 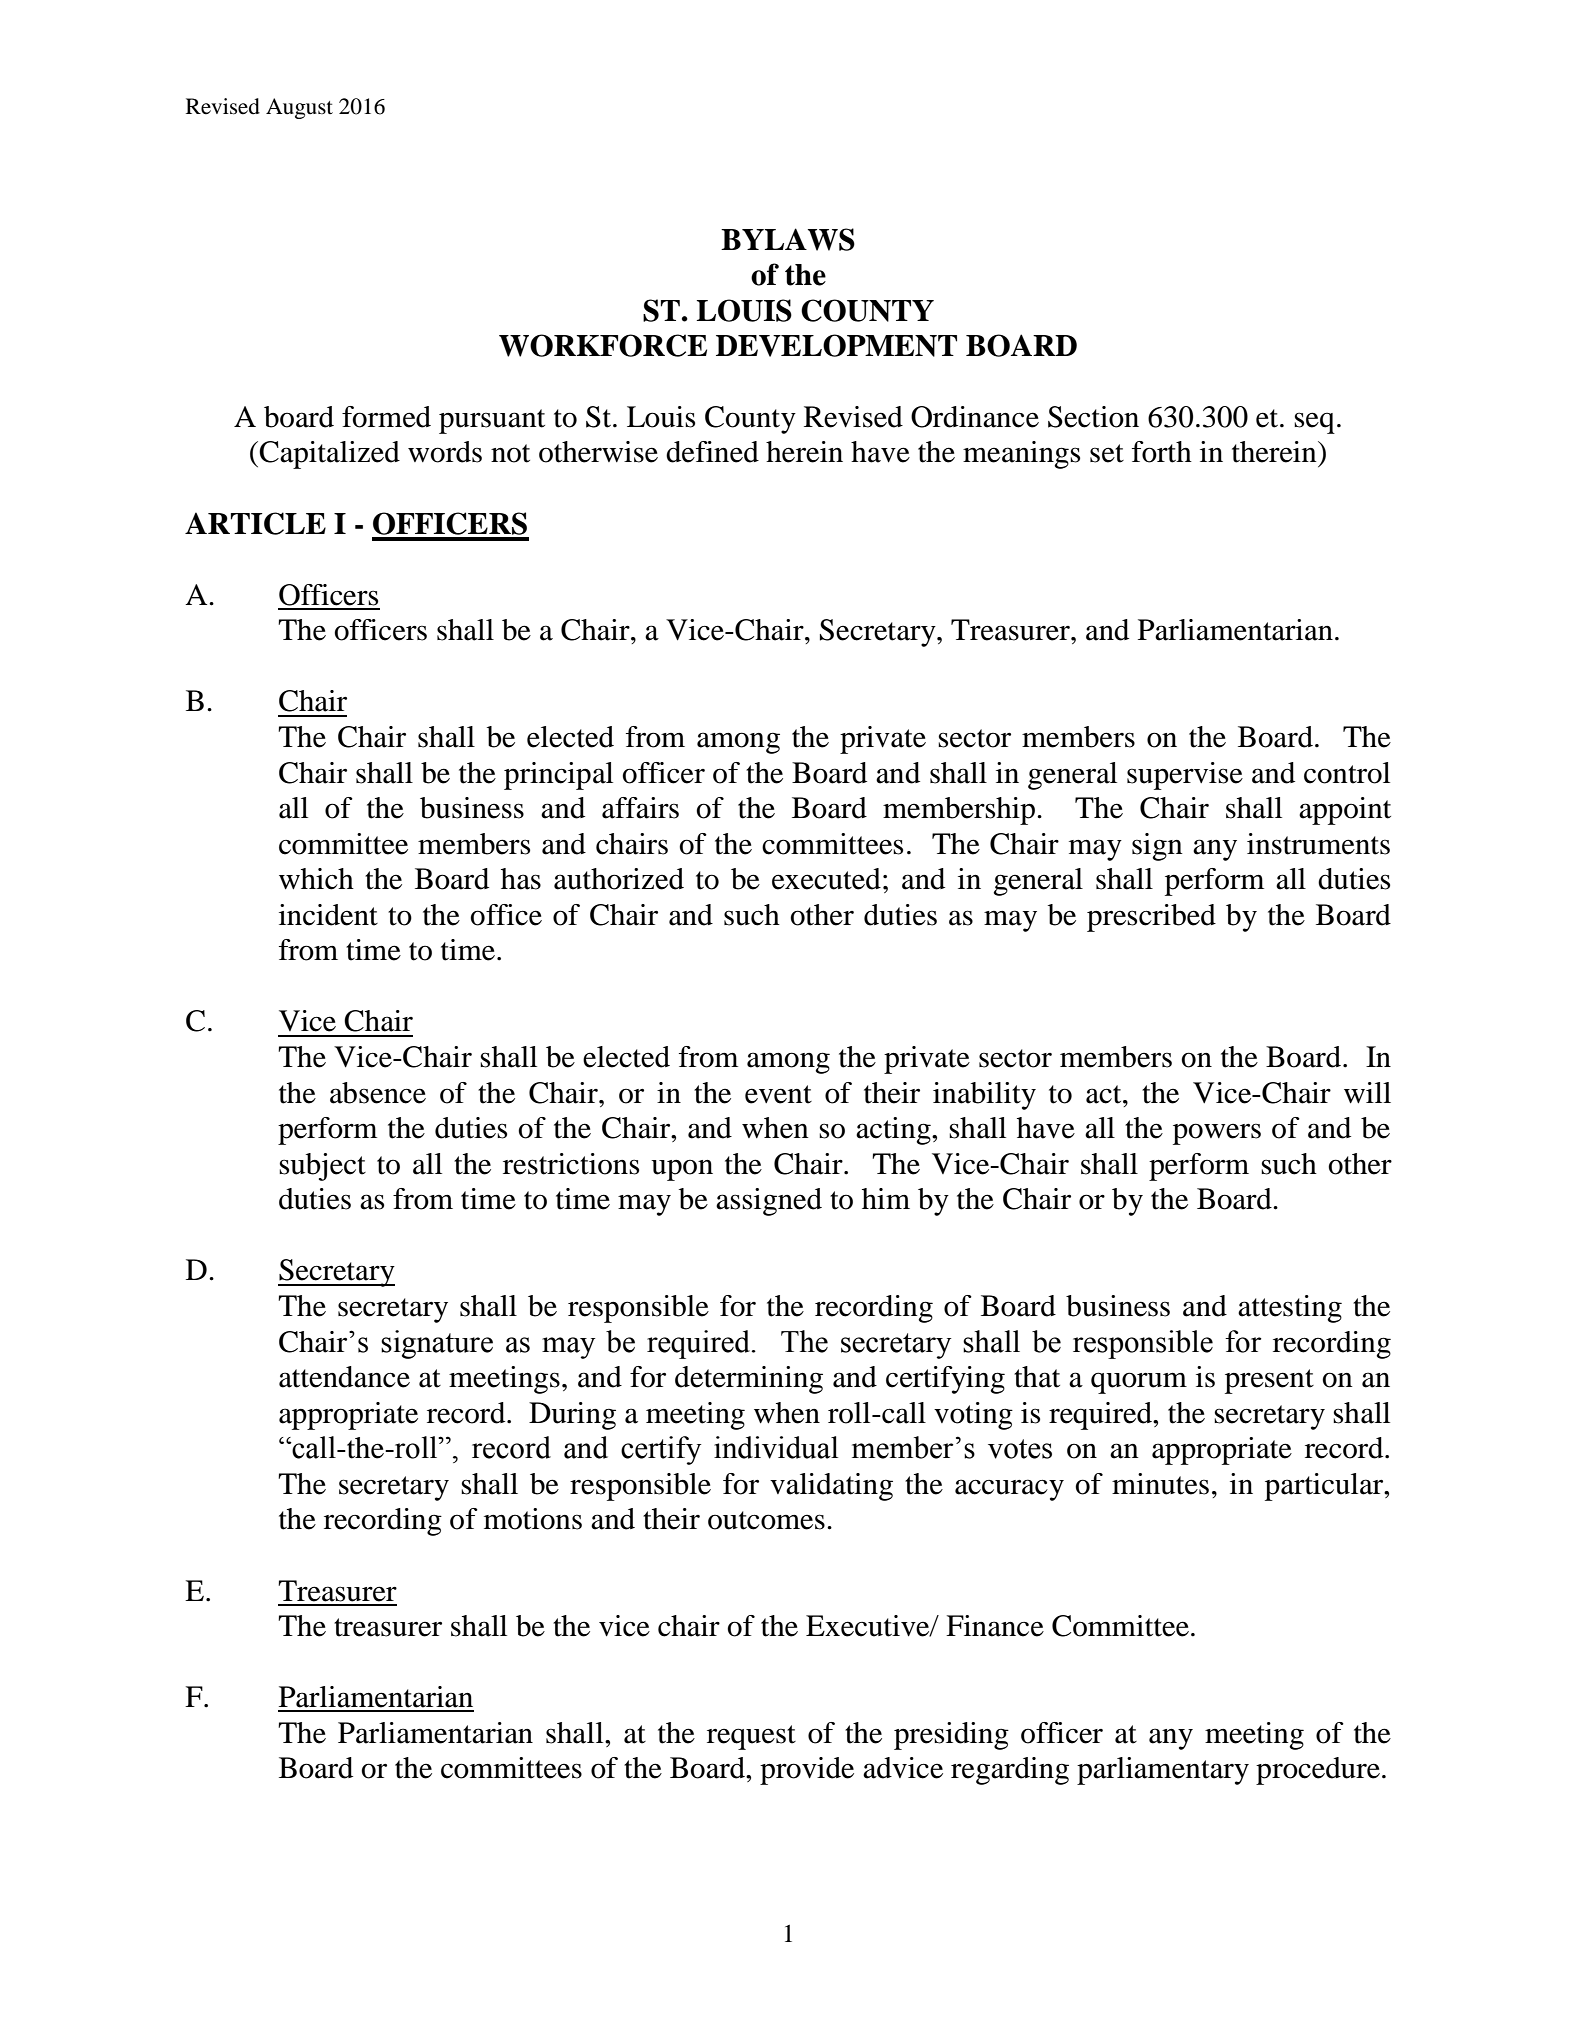 What do you see at coordinates (1162, 452) in the screenshot?
I see `forth` at bounding box center [1162, 452].
